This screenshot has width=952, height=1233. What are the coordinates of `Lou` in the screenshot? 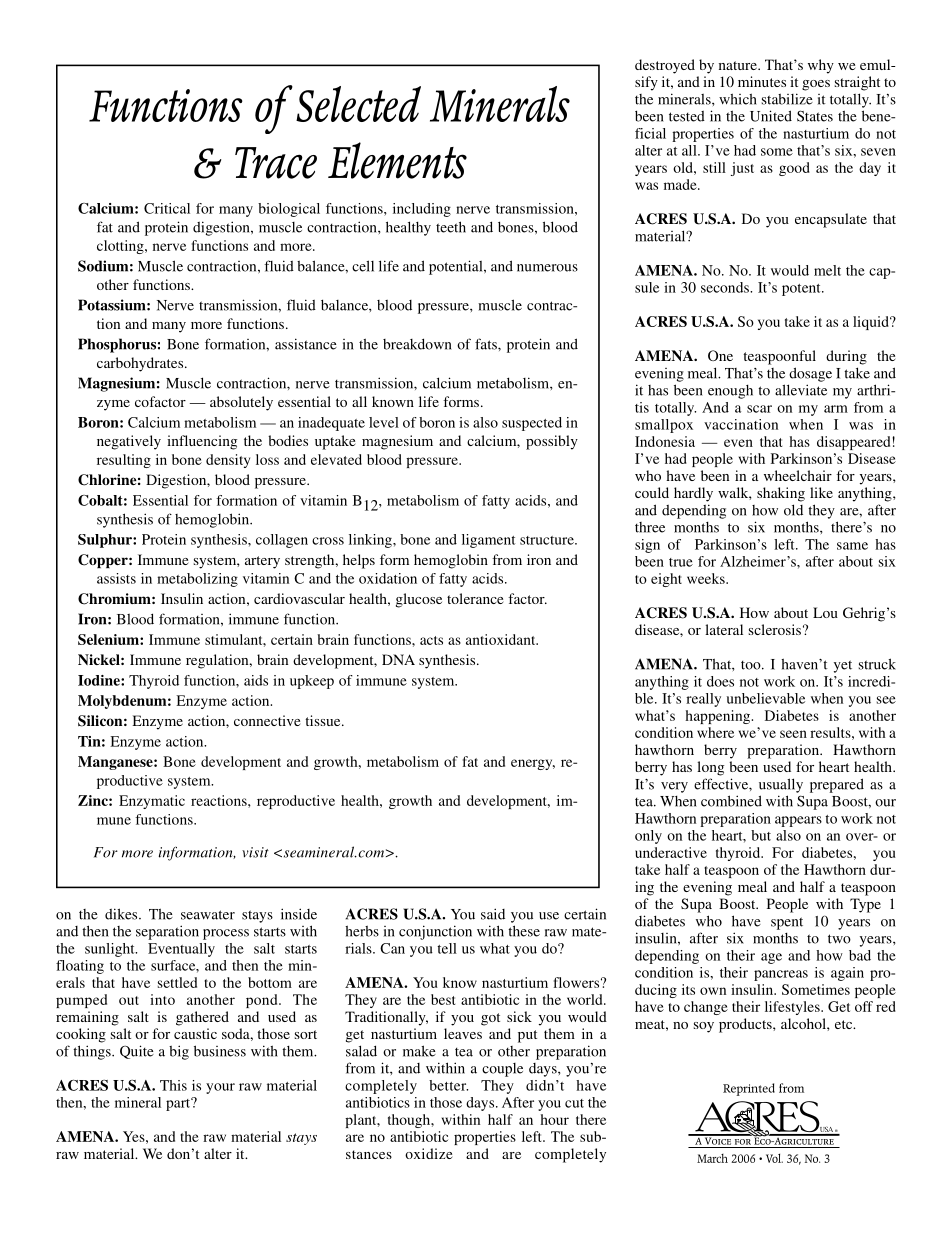 It's located at (825, 612).
